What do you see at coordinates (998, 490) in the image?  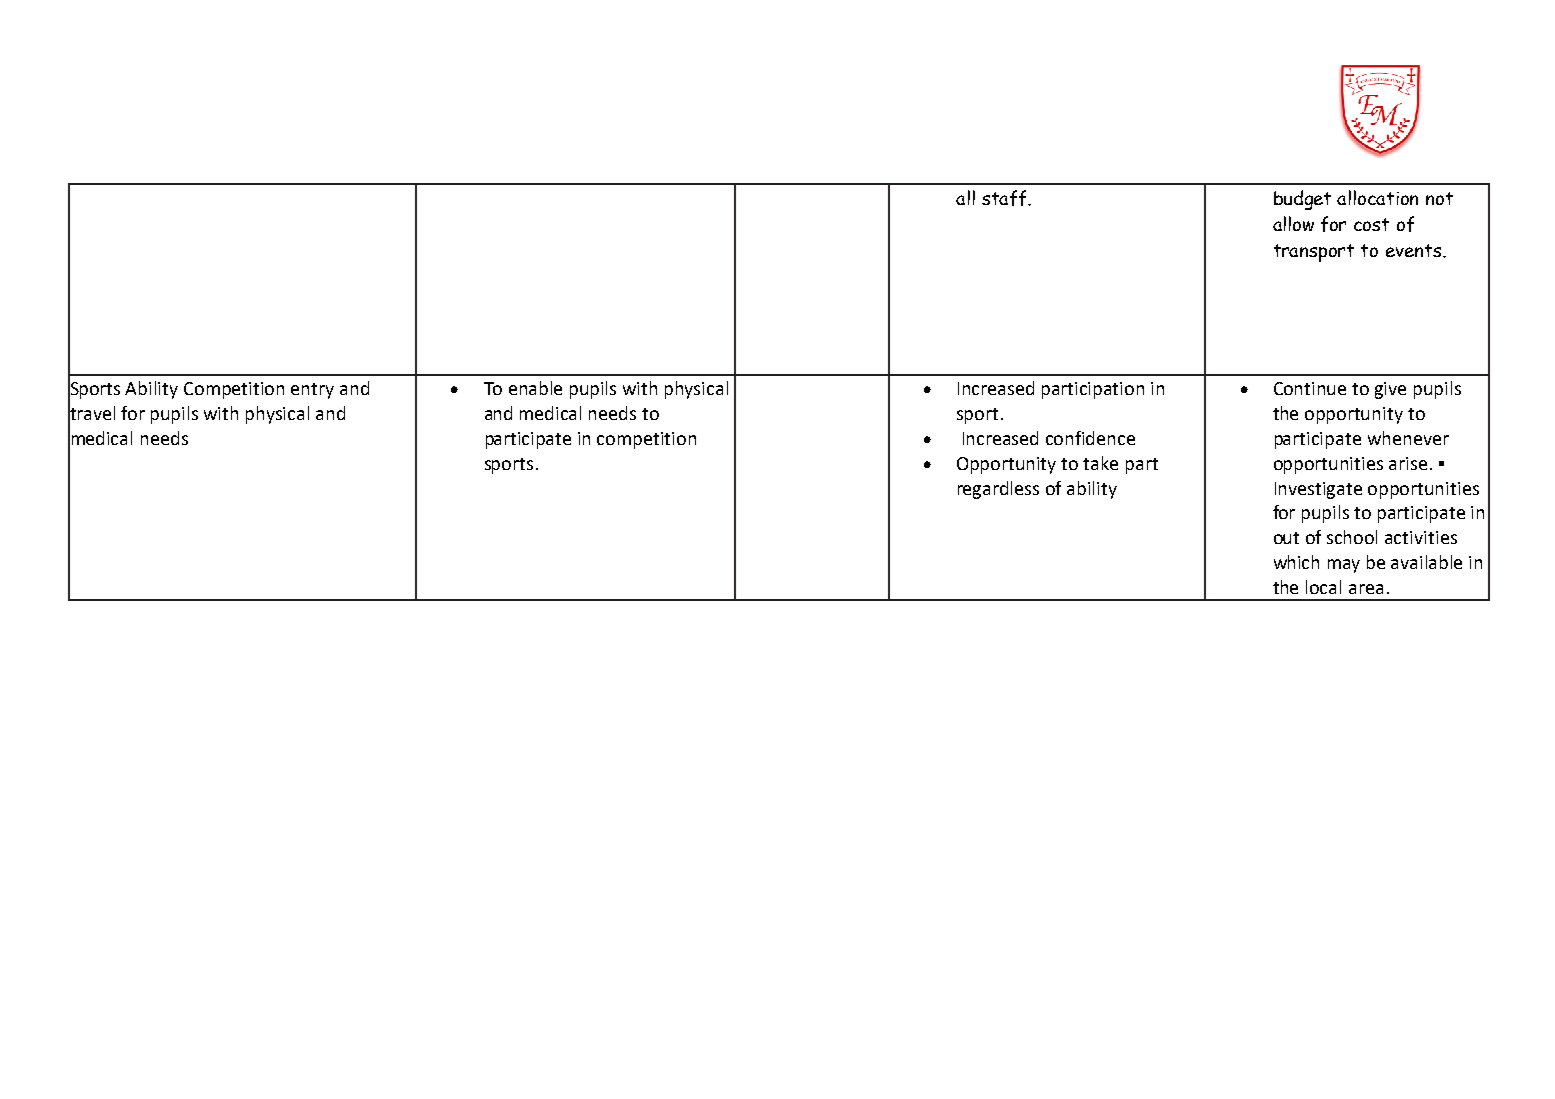 I see `regardless` at bounding box center [998, 490].
